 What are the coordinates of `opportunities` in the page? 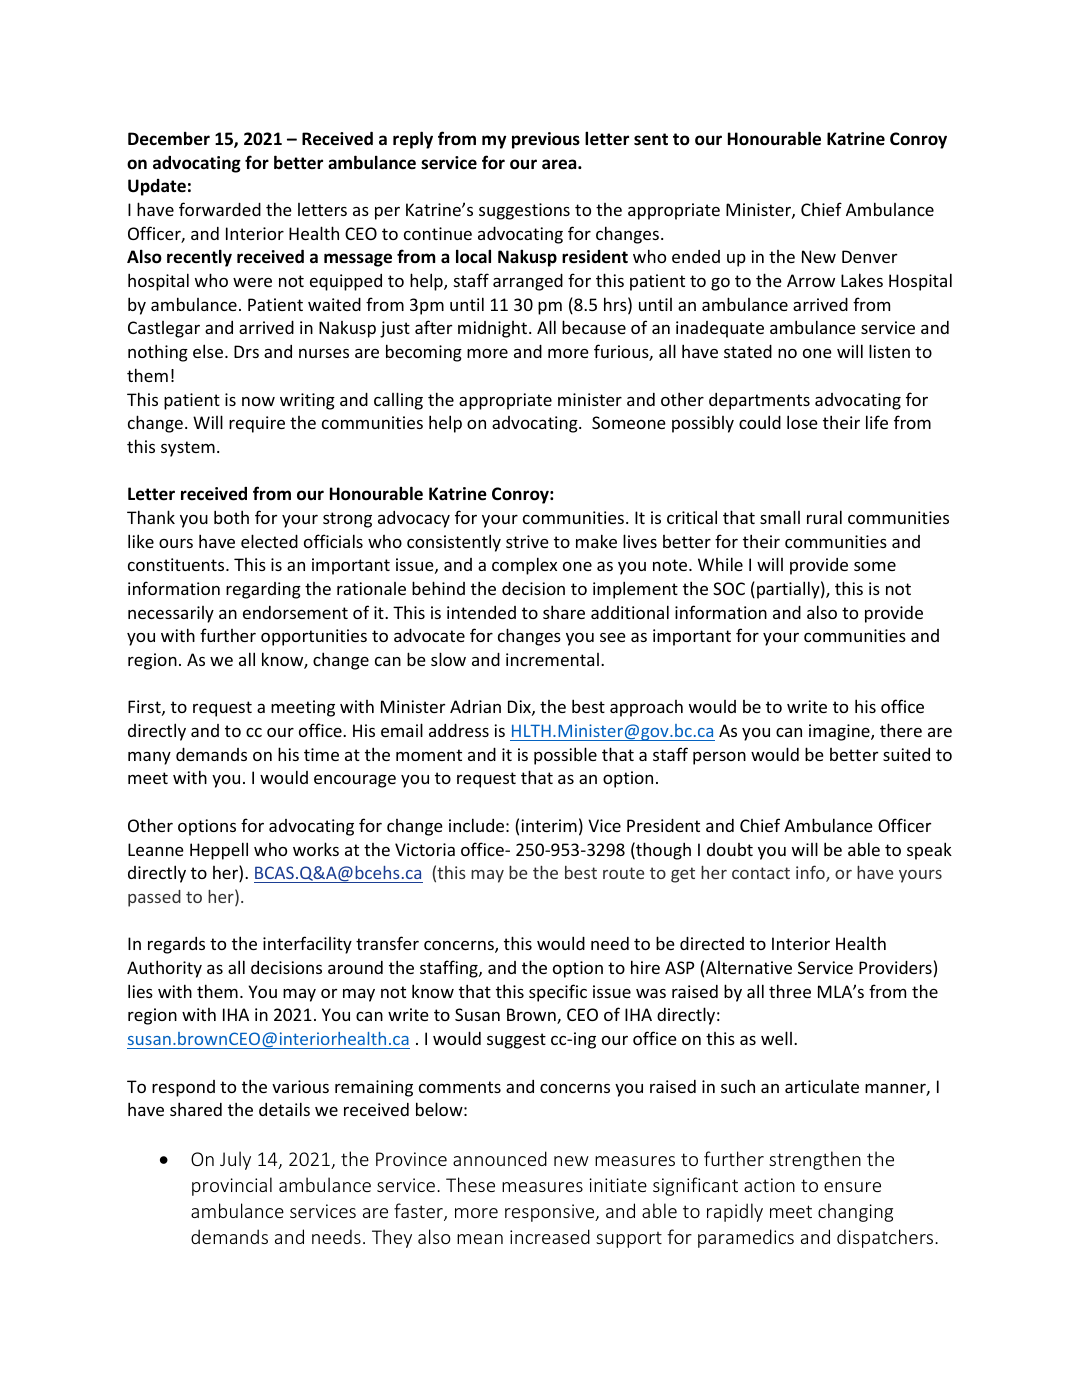 It's located at (314, 637).
